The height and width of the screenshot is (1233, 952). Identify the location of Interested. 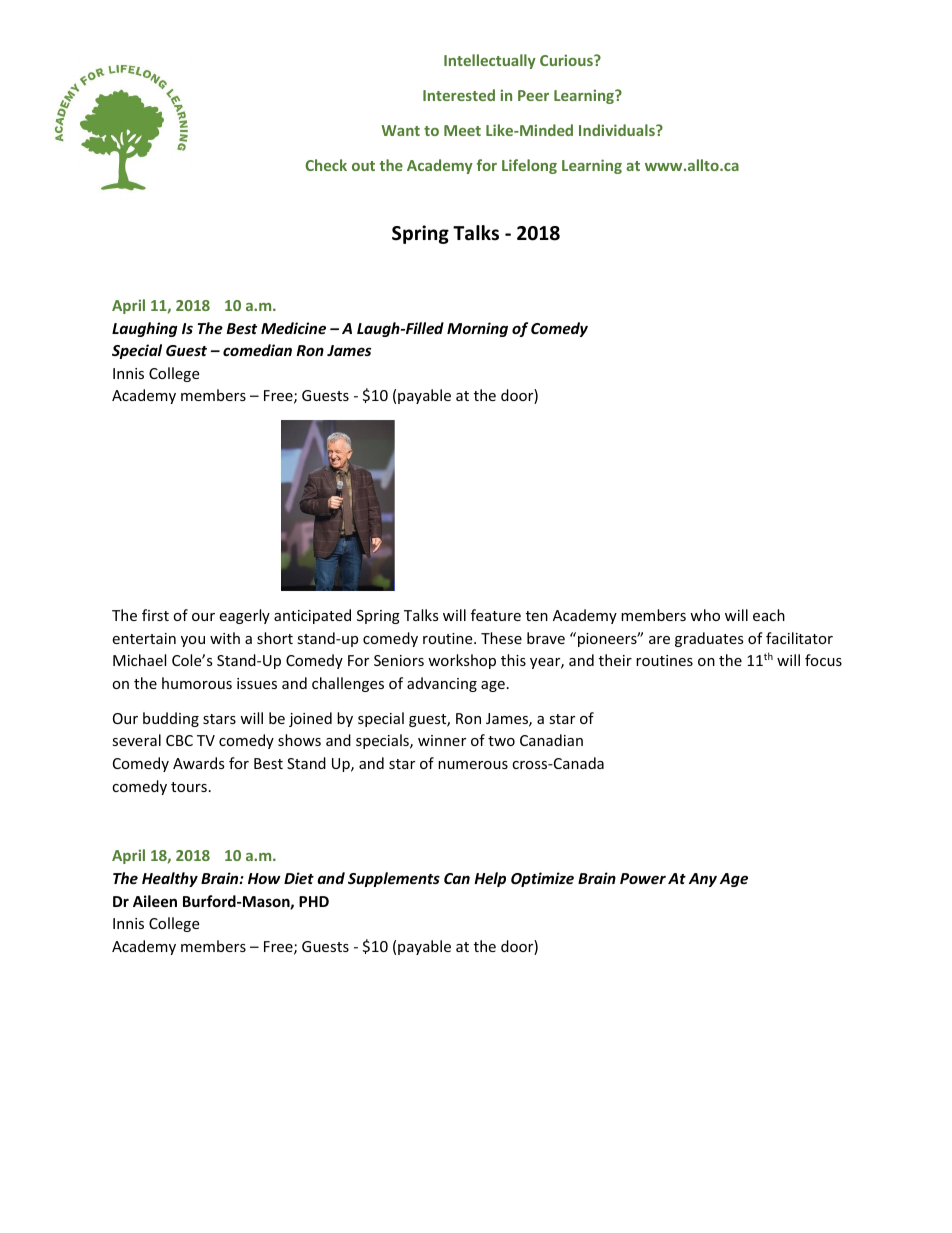
(459, 95).
